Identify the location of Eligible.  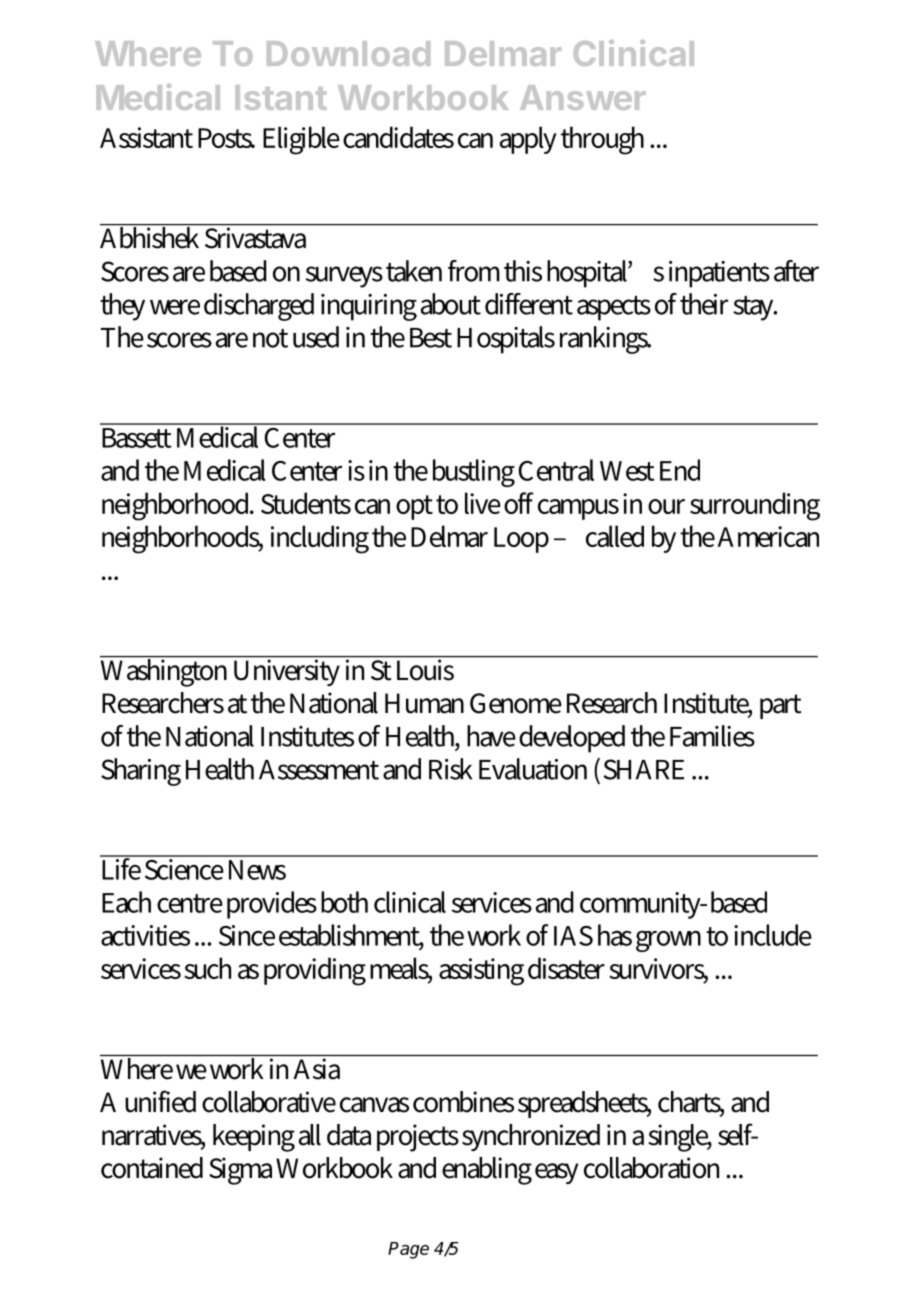
(301, 140).
